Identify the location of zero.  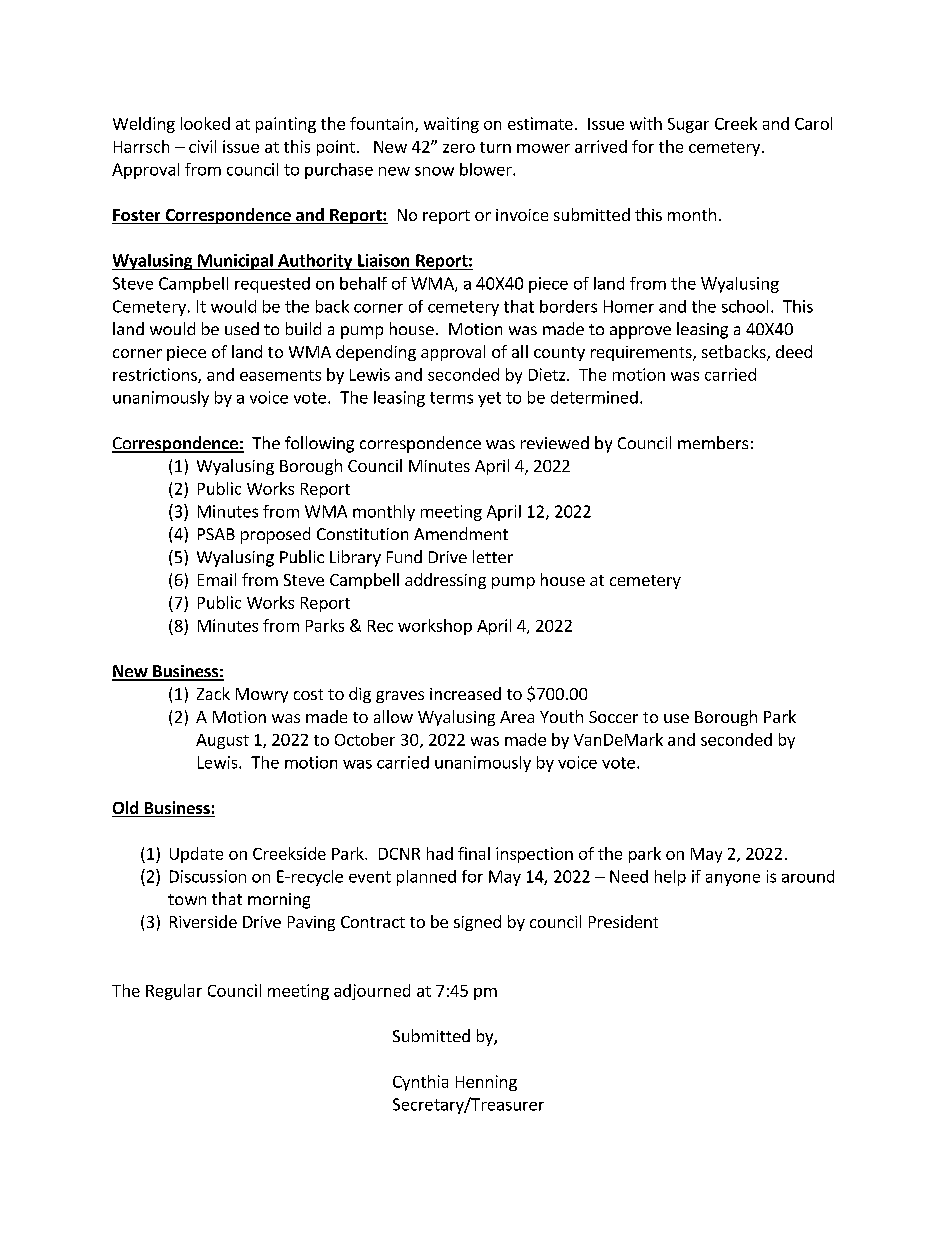
(459, 148).
